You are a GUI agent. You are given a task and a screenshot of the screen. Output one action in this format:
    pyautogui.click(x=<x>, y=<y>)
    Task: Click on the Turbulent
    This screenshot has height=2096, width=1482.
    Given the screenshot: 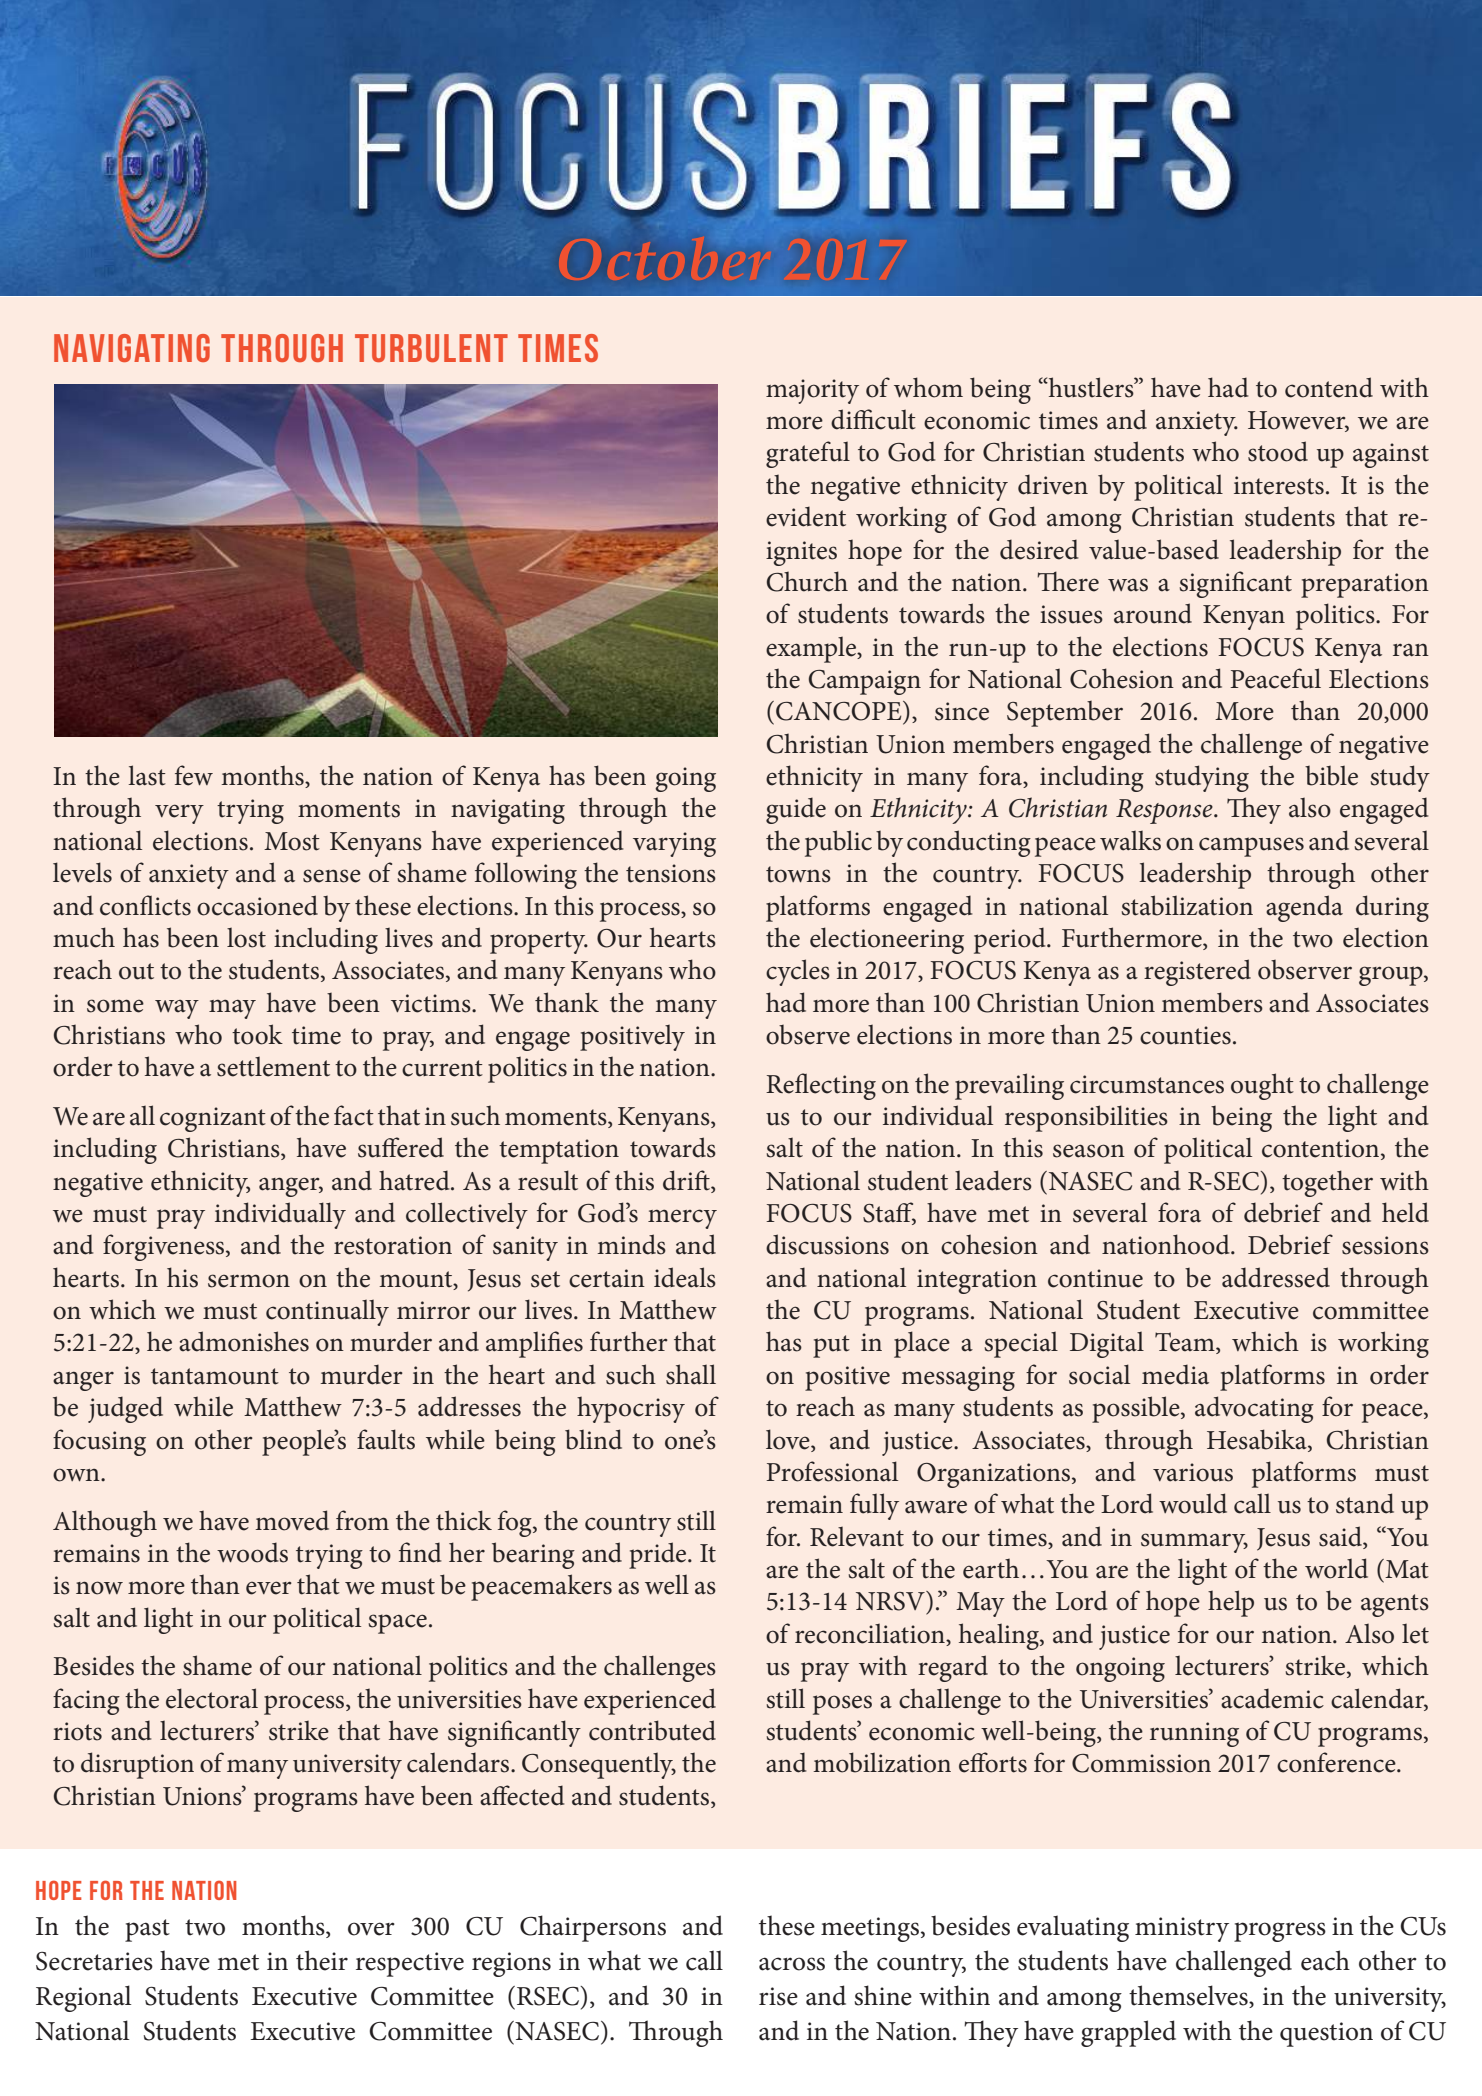 What is the action you would take?
    pyautogui.click(x=431, y=348)
